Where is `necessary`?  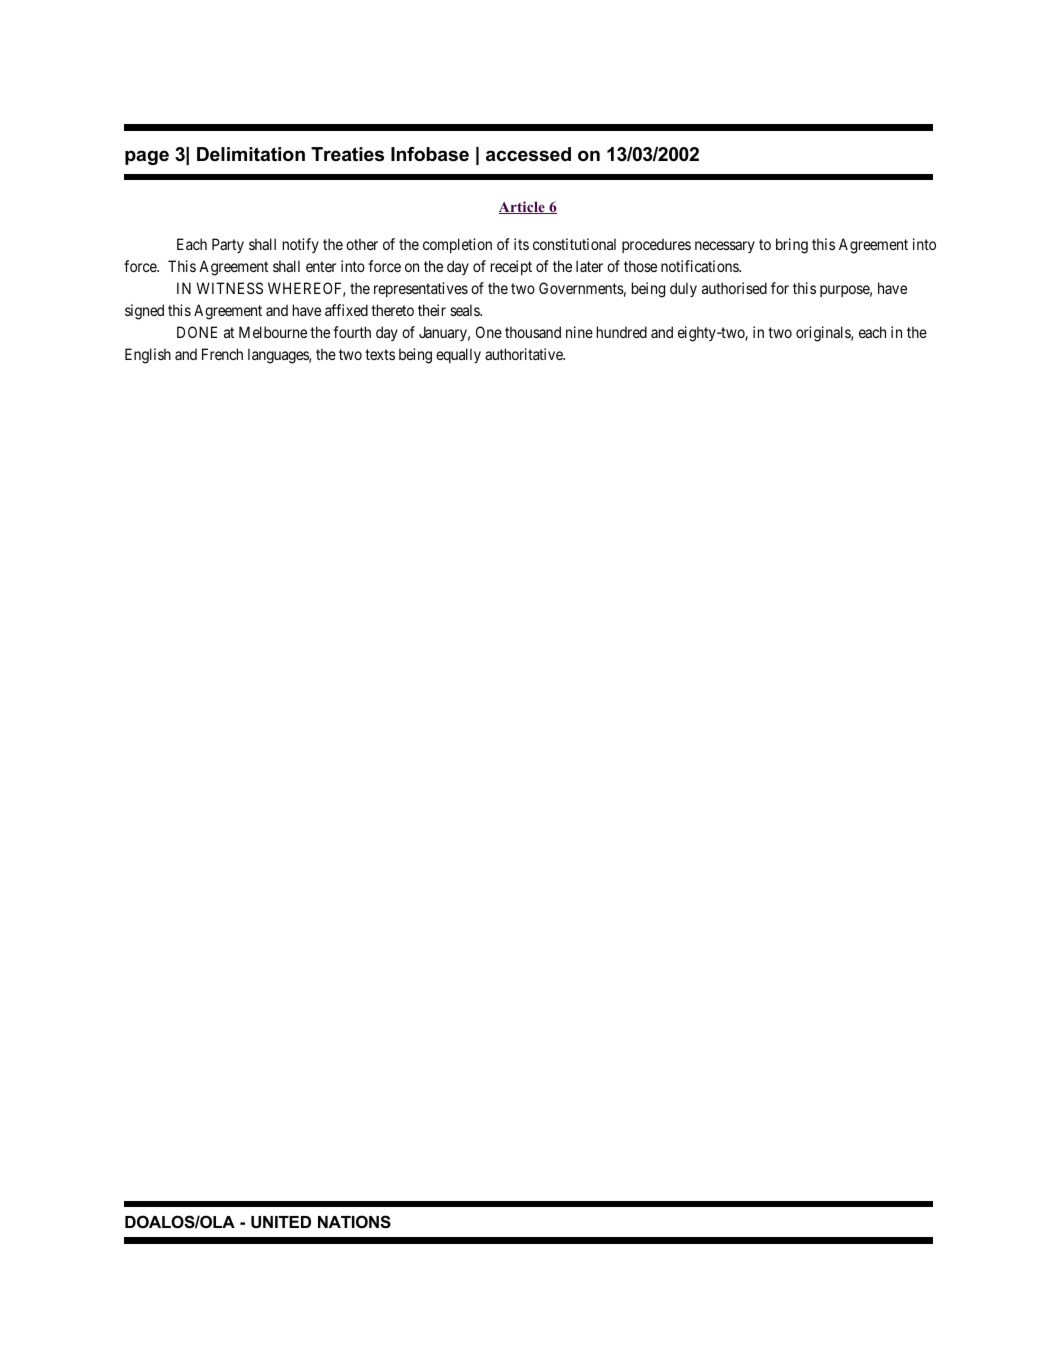 necessary is located at coordinates (725, 247).
